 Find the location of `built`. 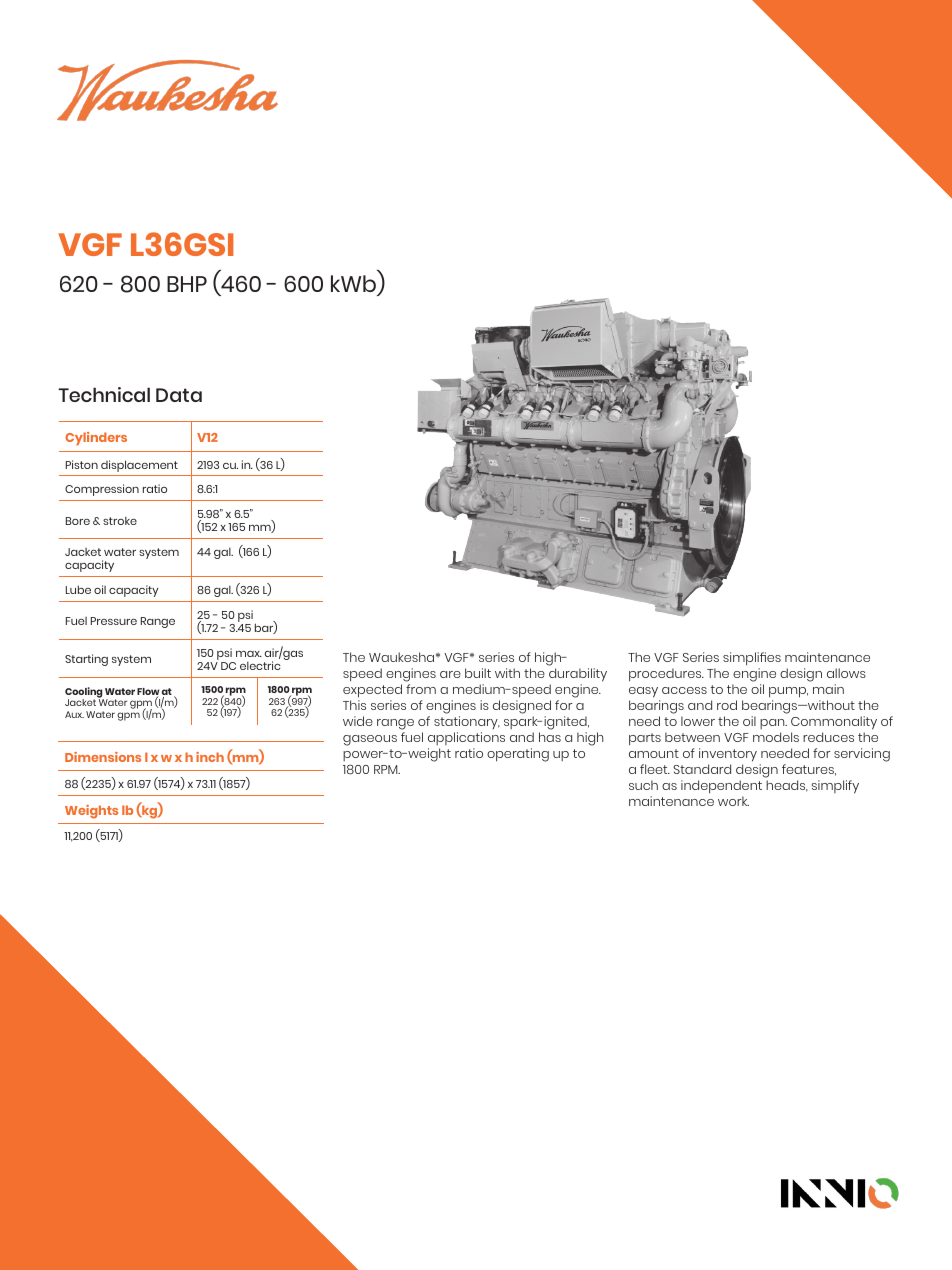

built is located at coordinates (478, 673).
